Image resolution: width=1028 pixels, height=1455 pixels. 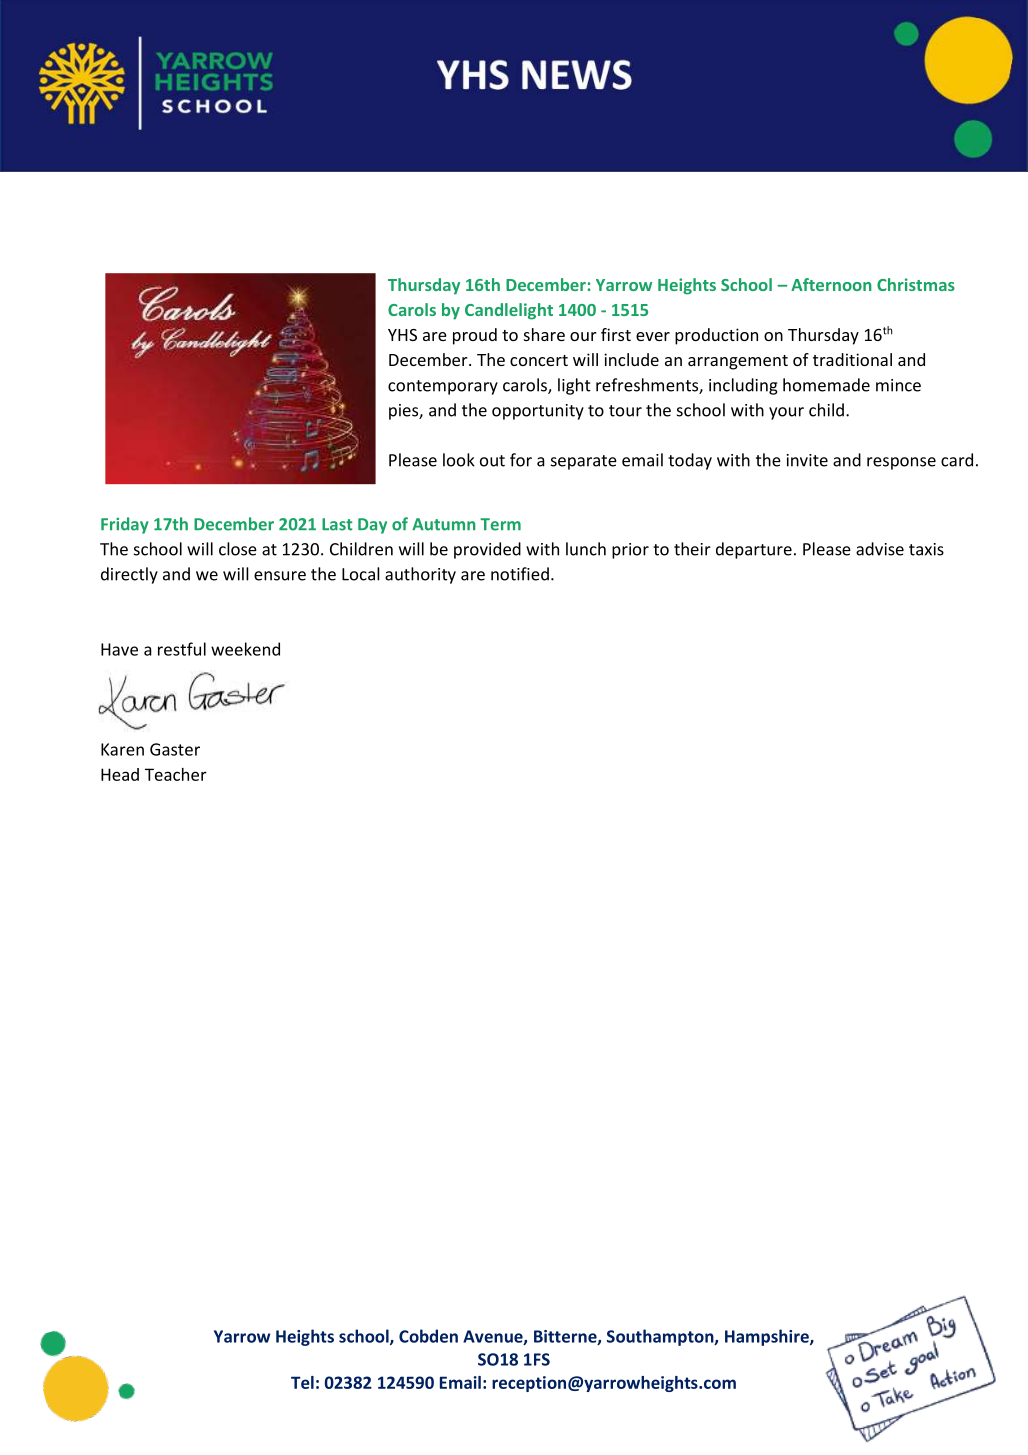 What do you see at coordinates (880, 549) in the document?
I see `advise` at bounding box center [880, 549].
